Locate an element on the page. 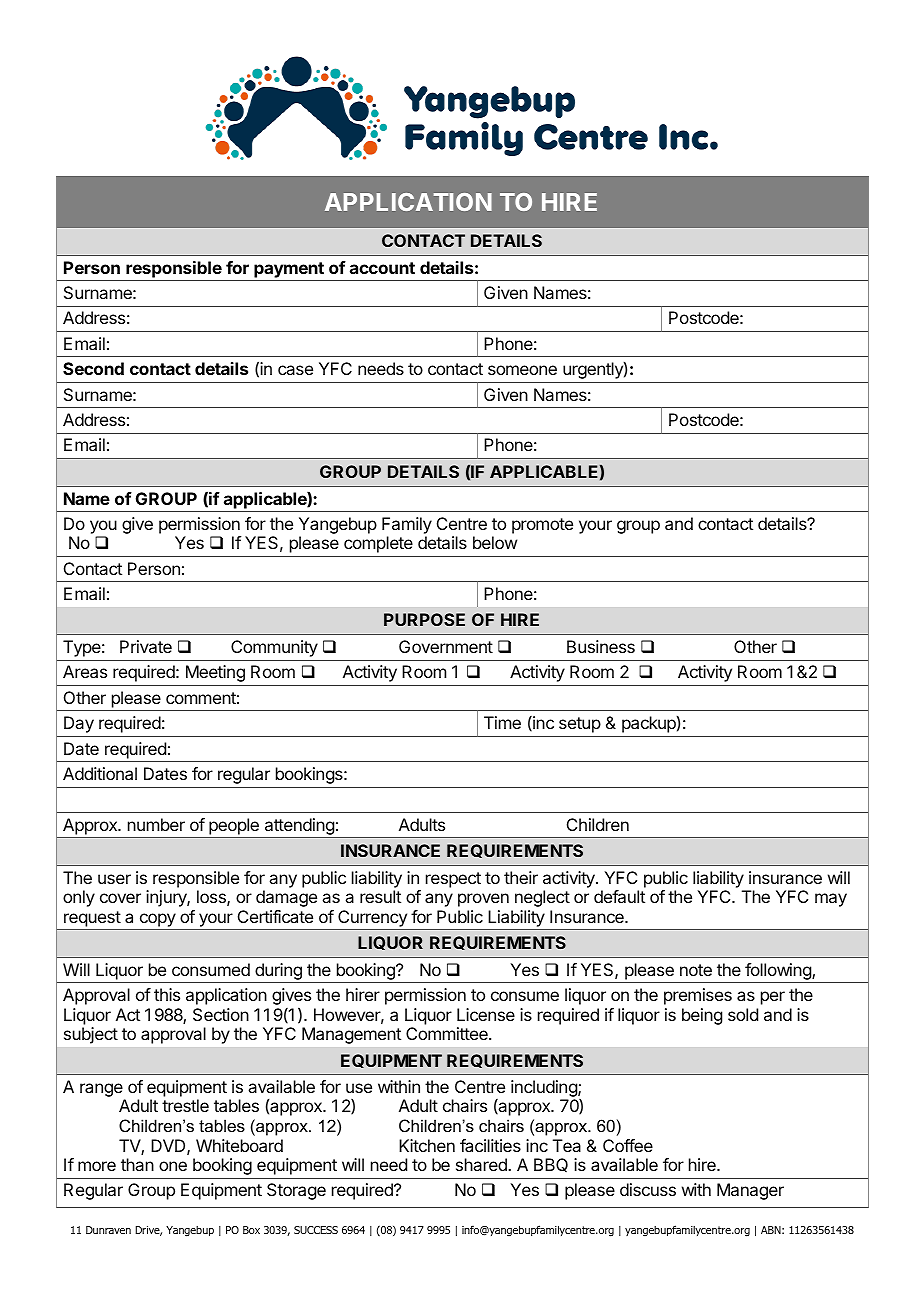  setup is located at coordinates (580, 725).
